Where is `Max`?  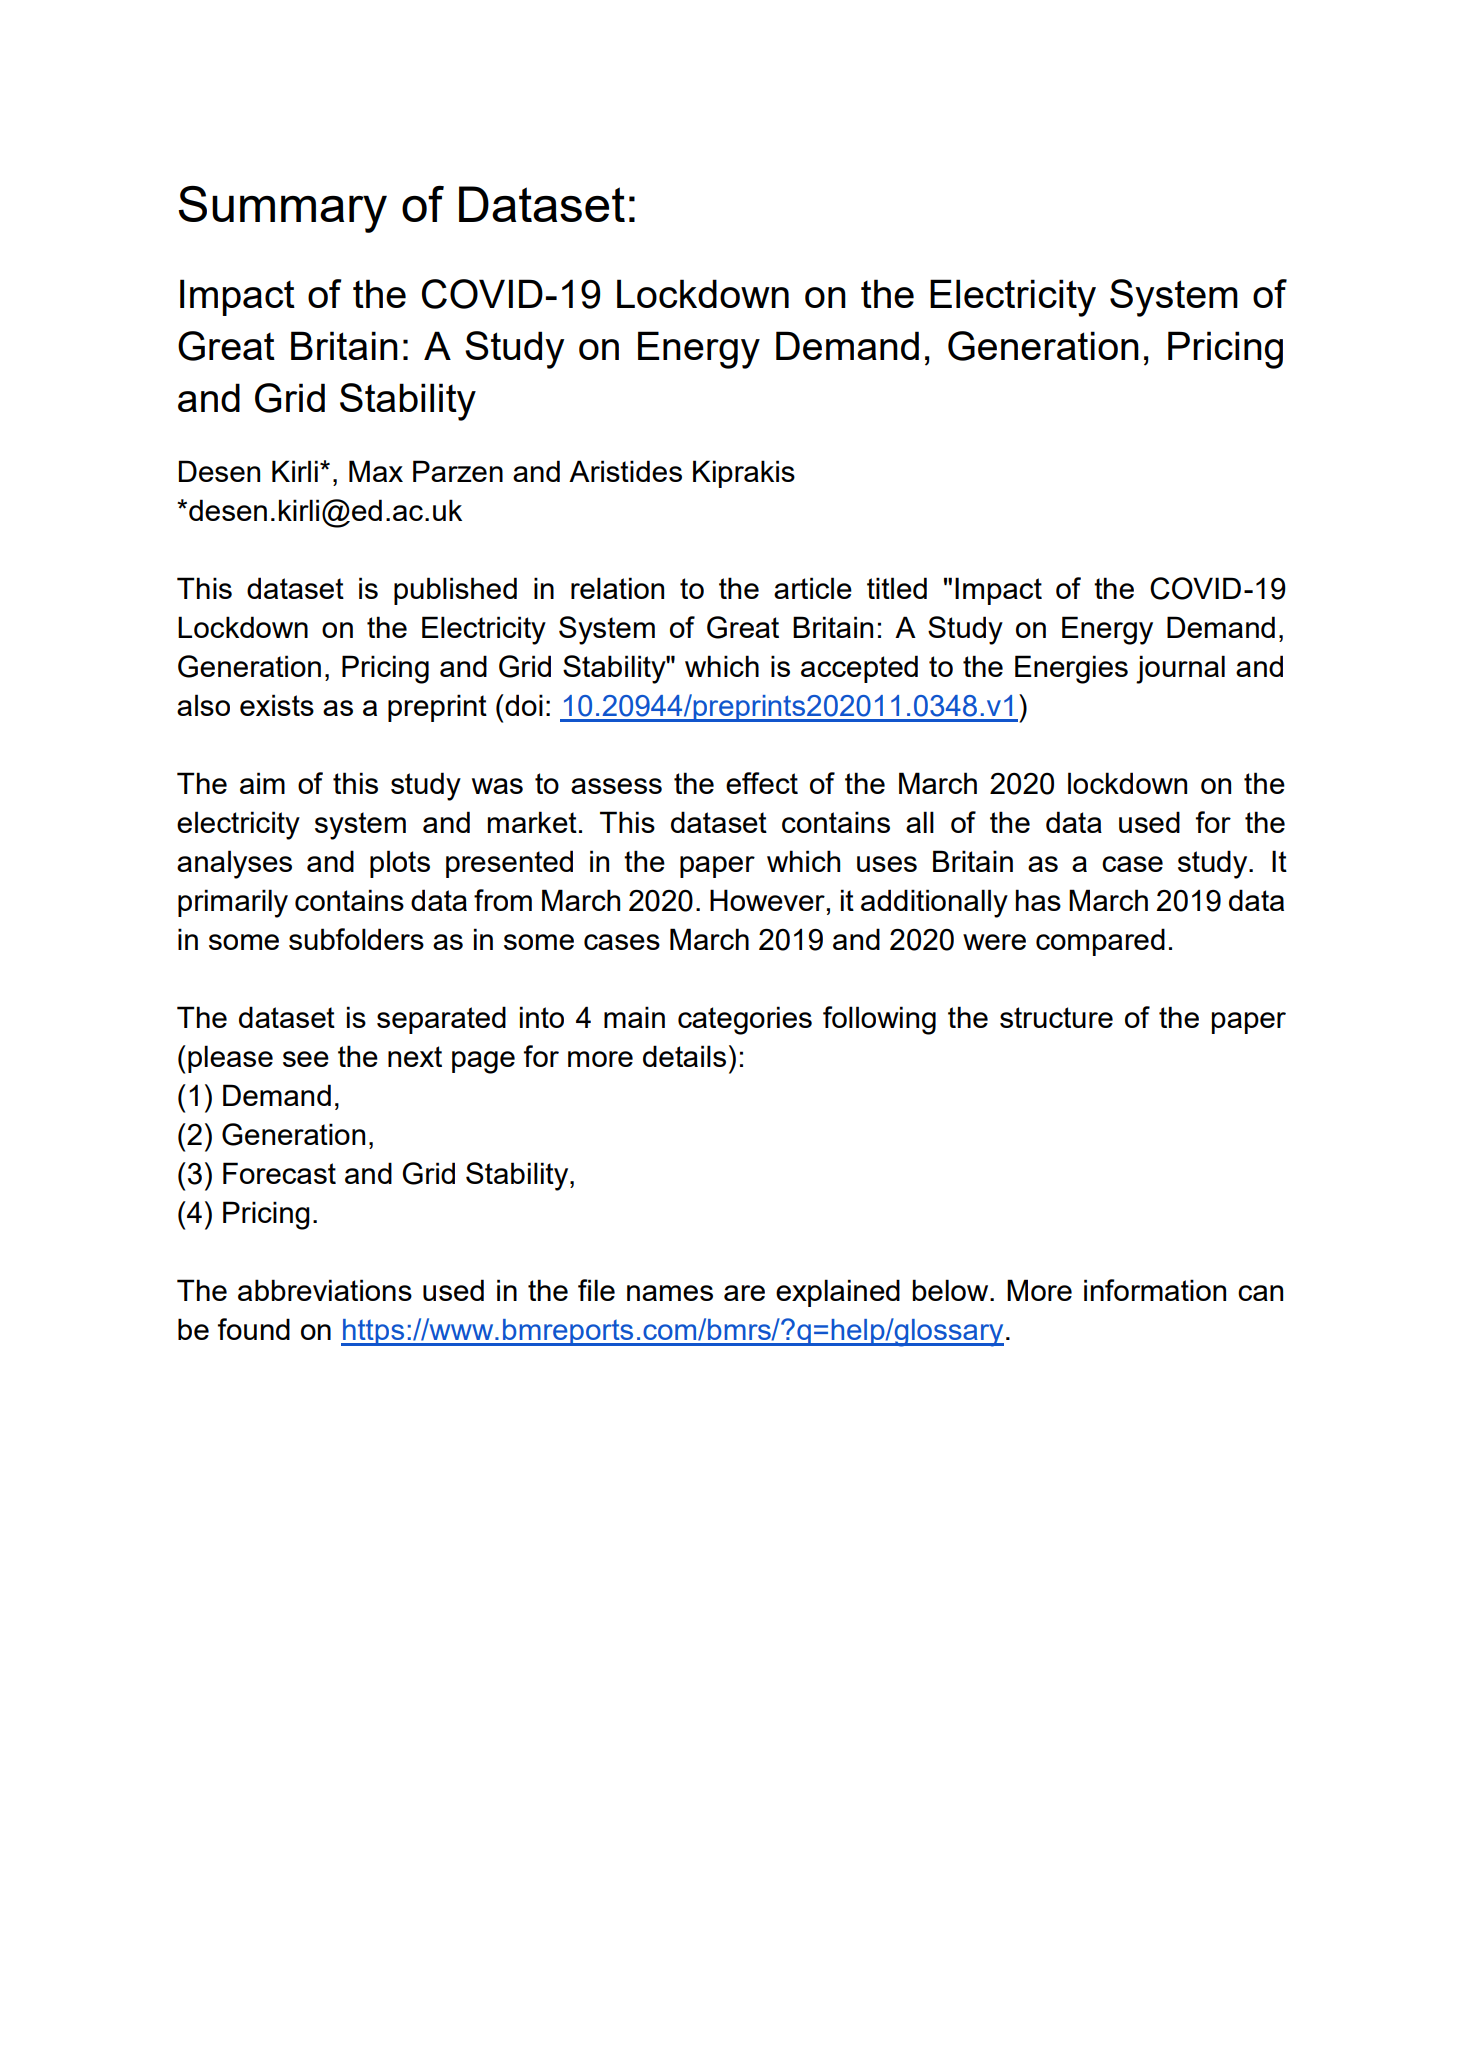
Max is located at coordinates (376, 471).
